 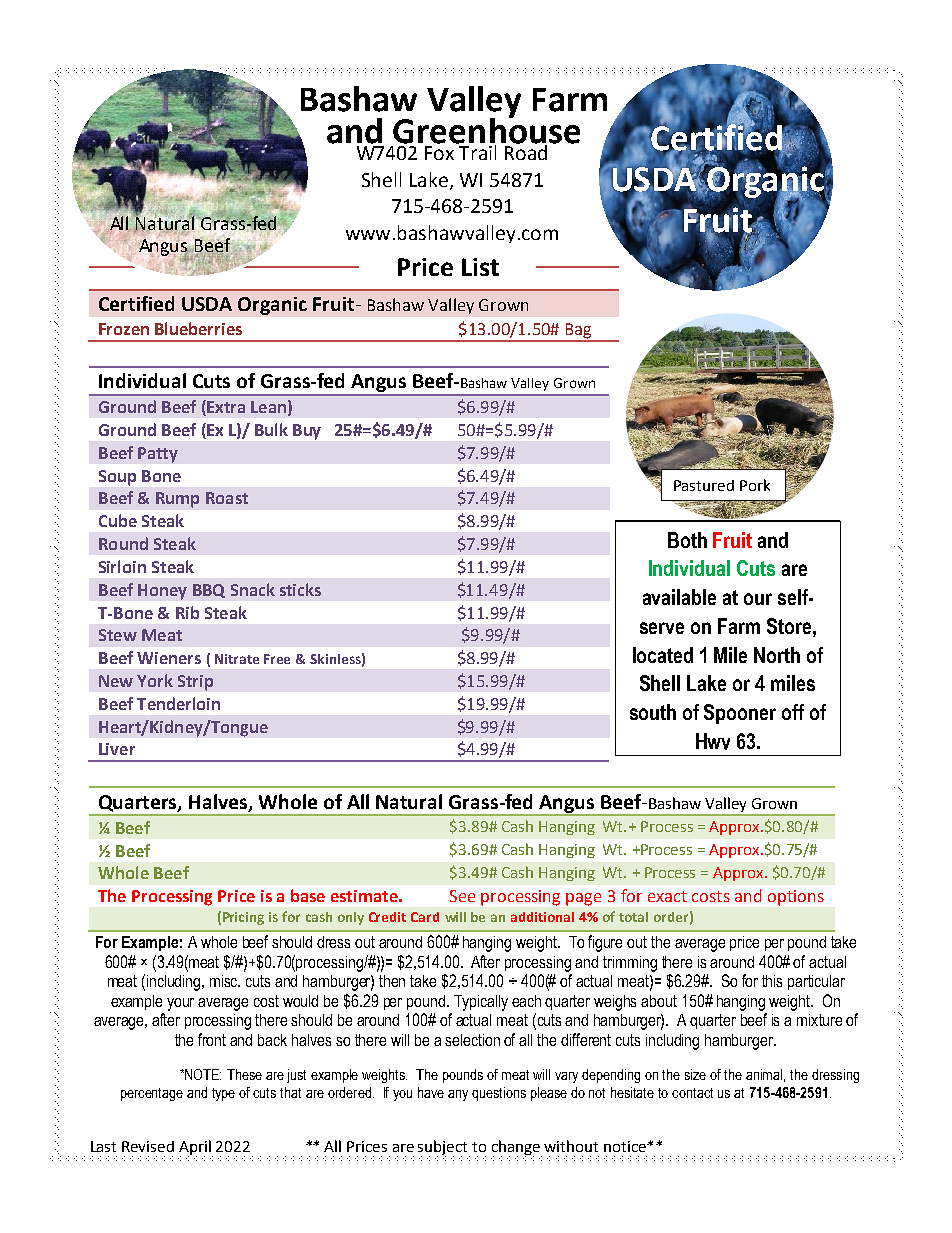 What do you see at coordinates (225, 981) in the screenshot?
I see `misc` at bounding box center [225, 981].
